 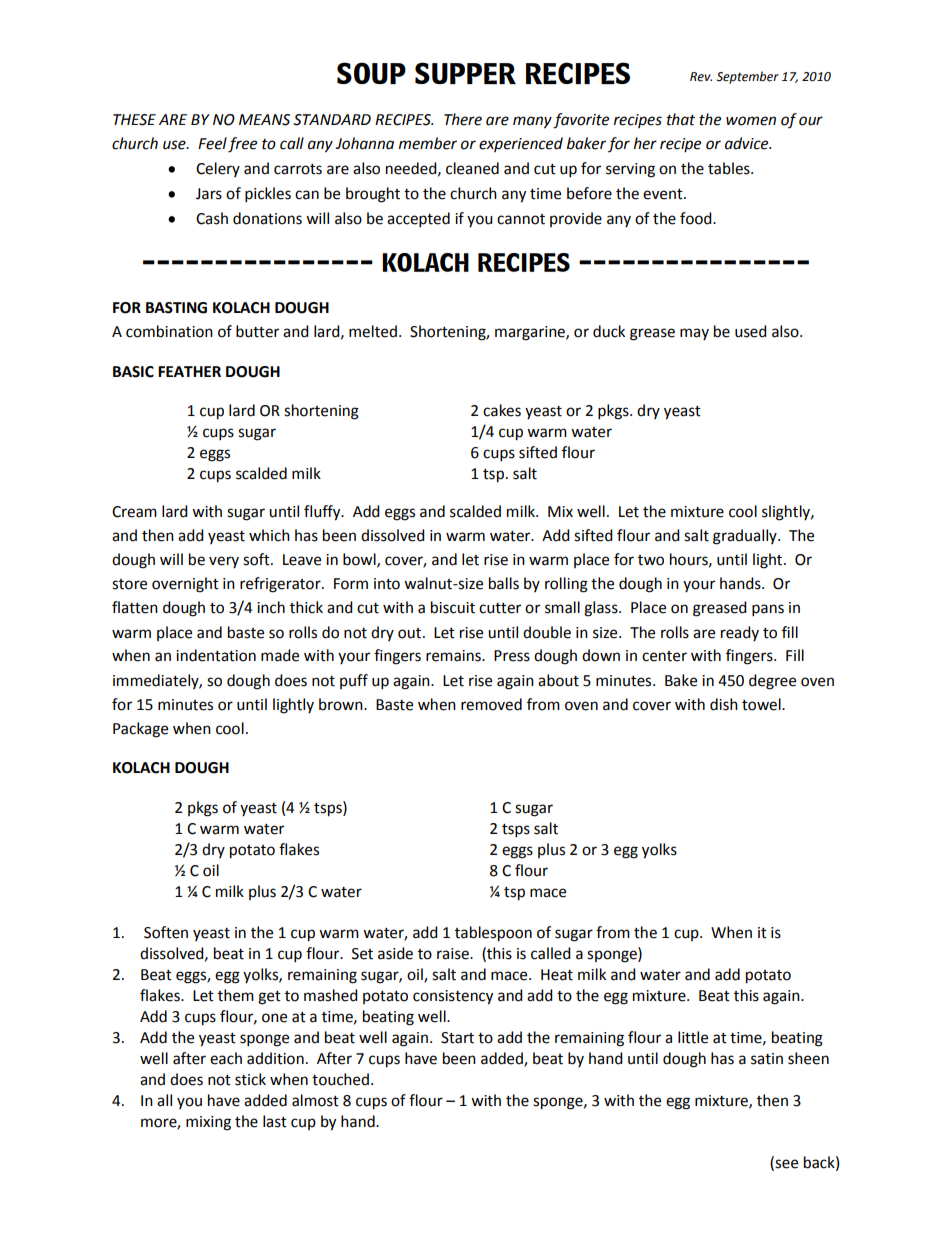 What do you see at coordinates (768, 610) in the screenshot?
I see `pans` at bounding box center [768, 610].
